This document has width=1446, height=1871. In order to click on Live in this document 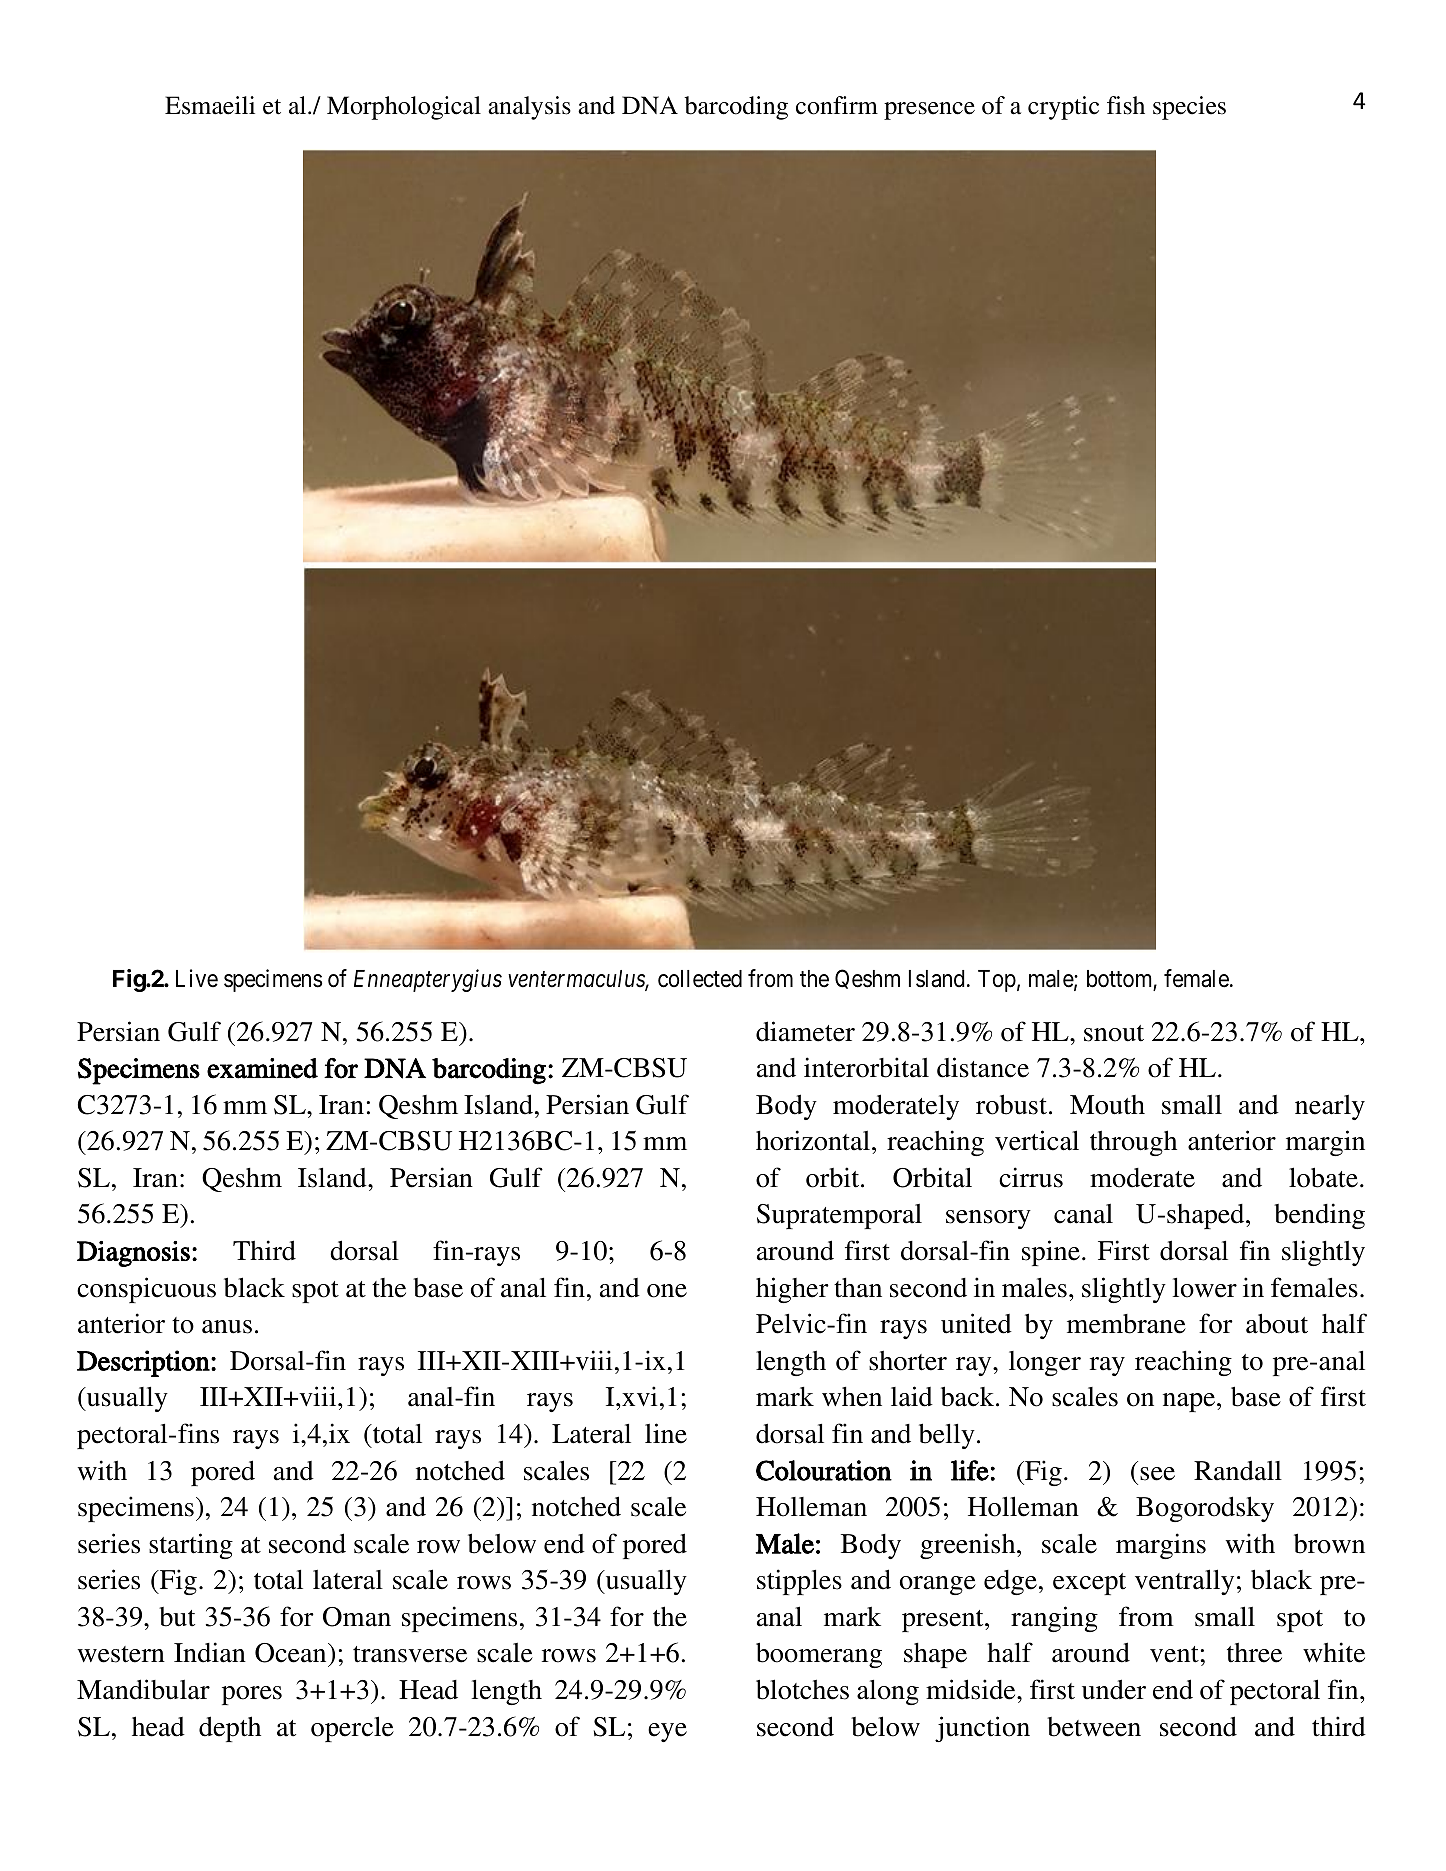, I will do `click(197, 978)`.
